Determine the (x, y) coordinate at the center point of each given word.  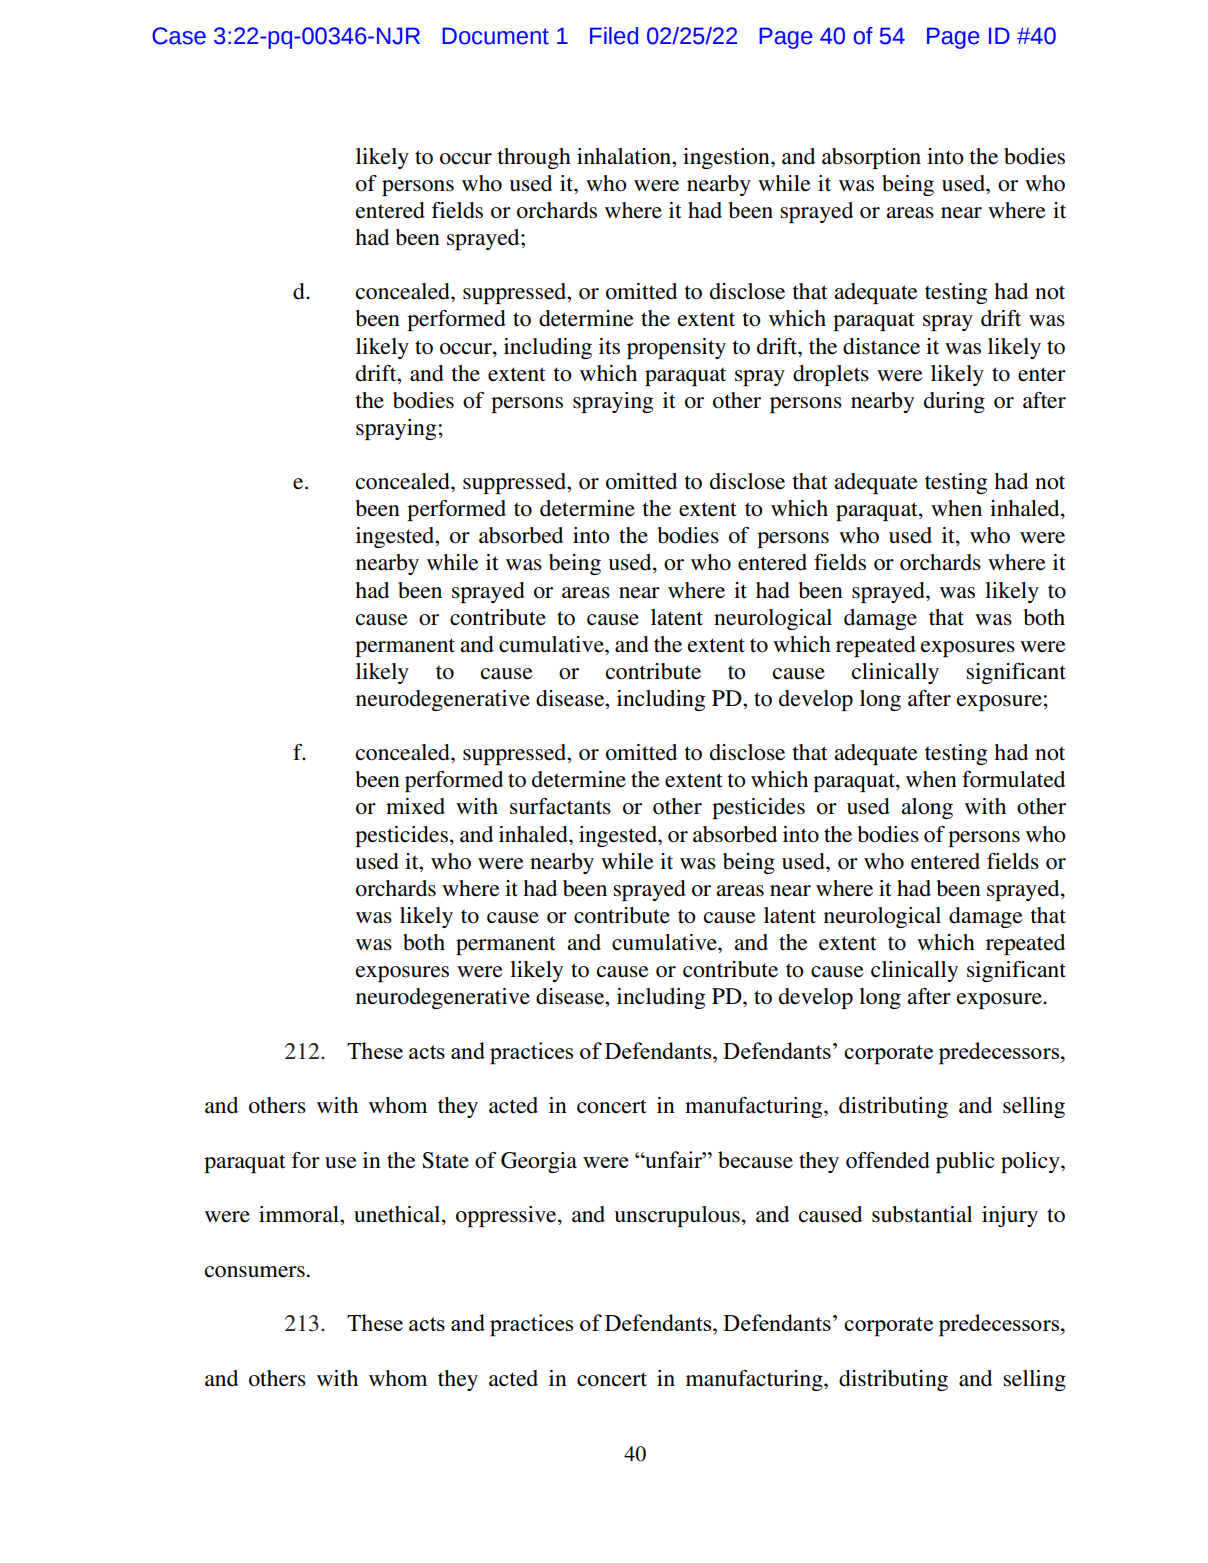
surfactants (560, 806)
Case (179, 36)
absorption (871, 158)
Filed (614, 36)
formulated (1013, 779)
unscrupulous (677, 1216)
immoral (300, 1214)
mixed (415, 806)
